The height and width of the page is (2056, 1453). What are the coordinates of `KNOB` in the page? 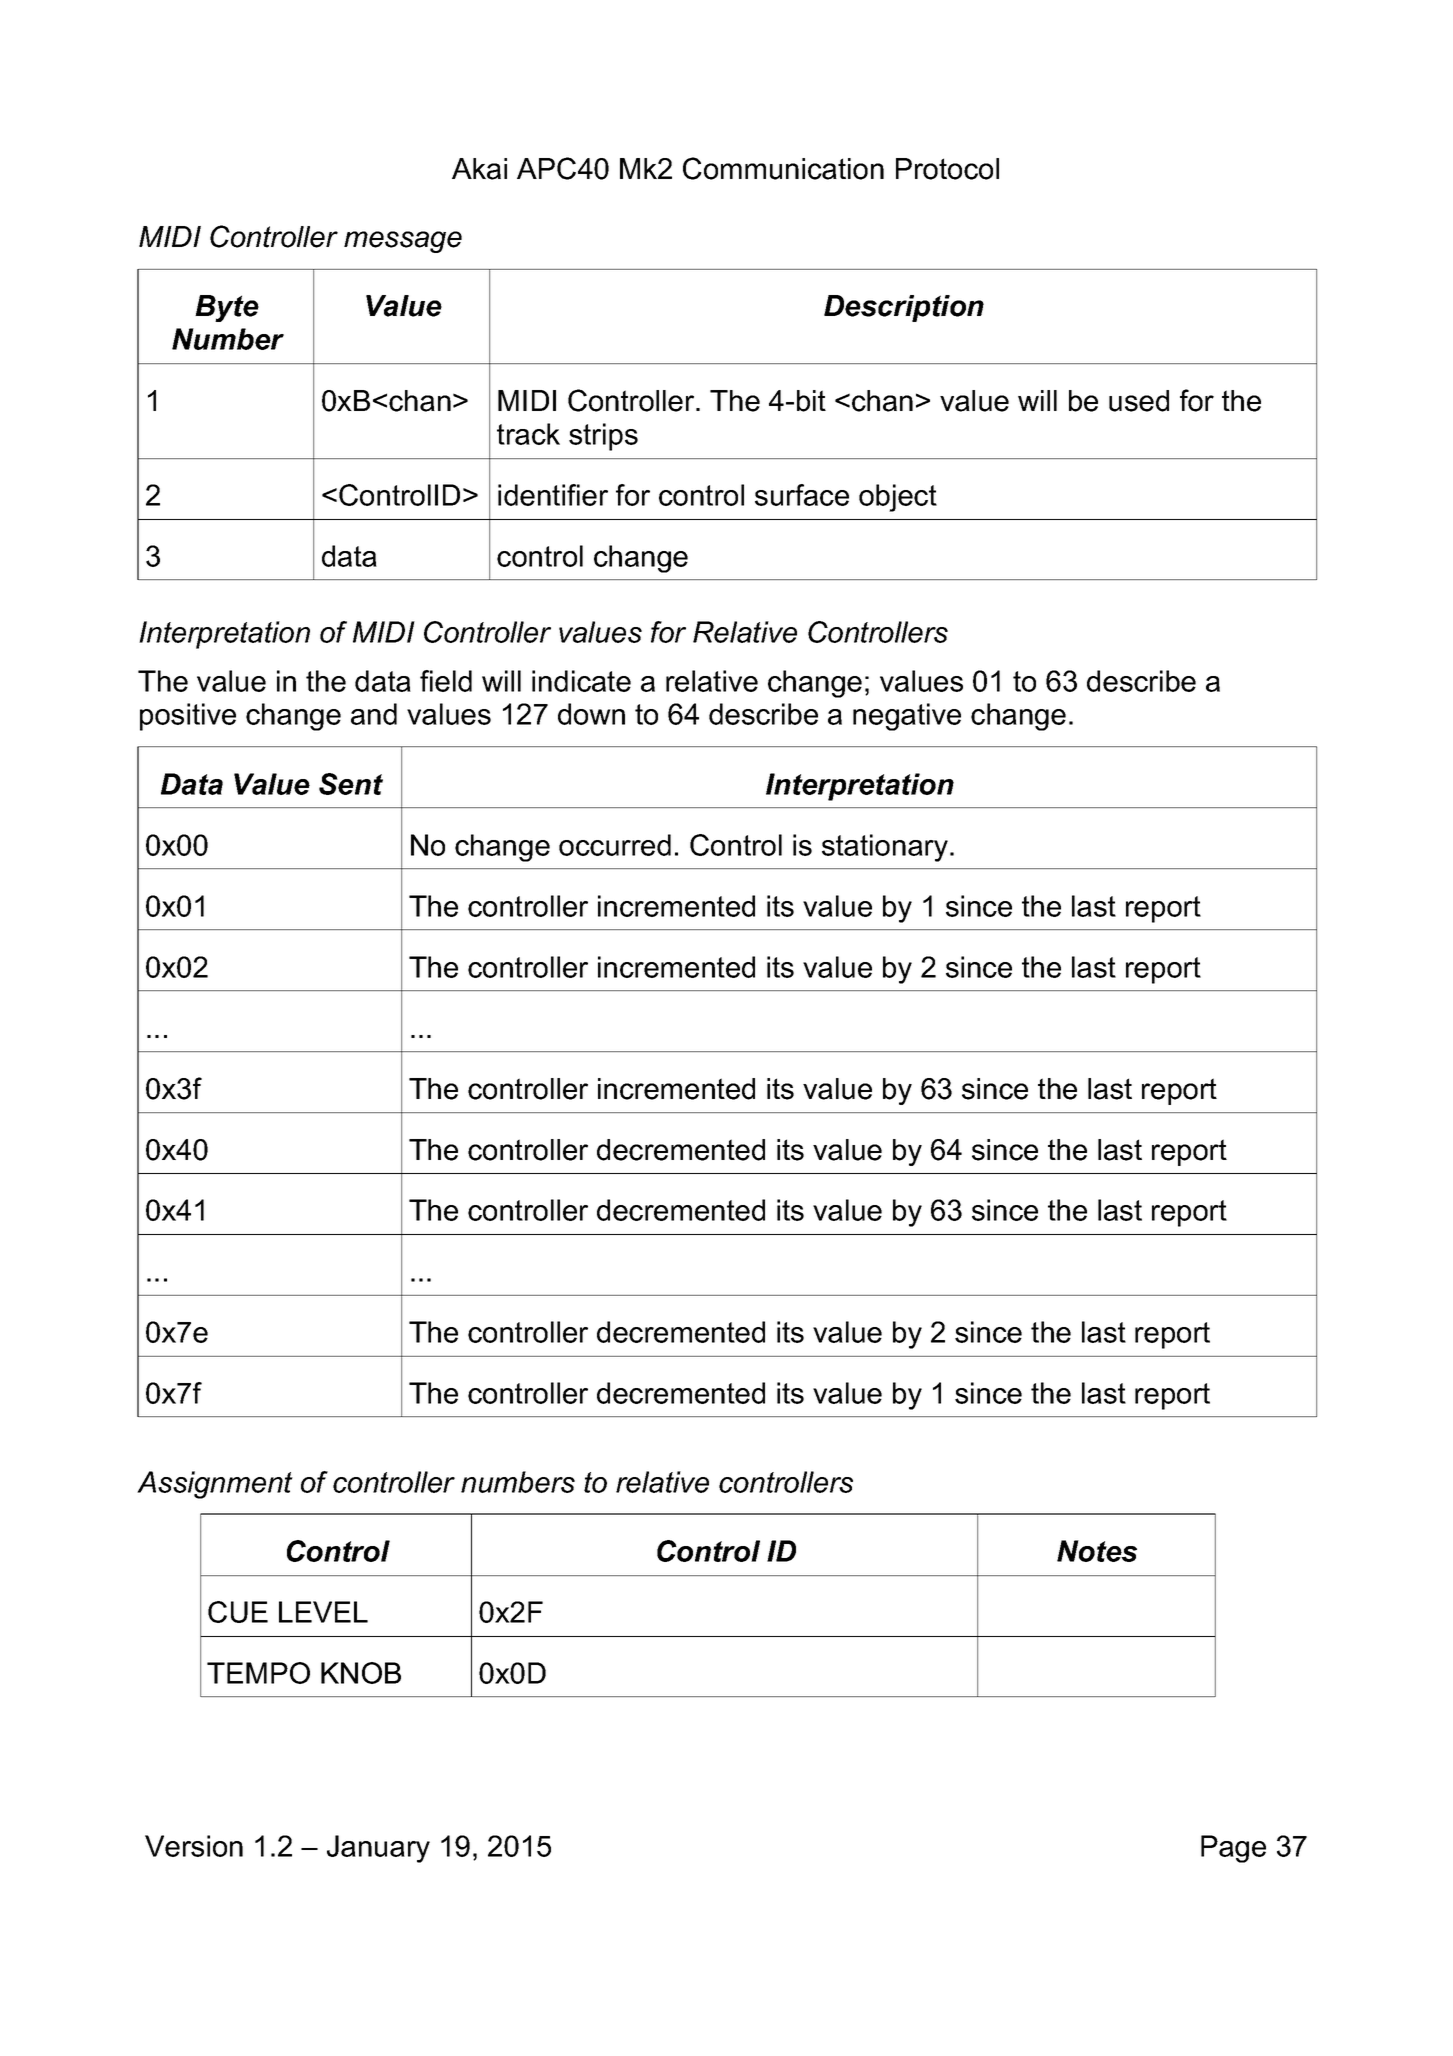 It's located at (361, 1673).
